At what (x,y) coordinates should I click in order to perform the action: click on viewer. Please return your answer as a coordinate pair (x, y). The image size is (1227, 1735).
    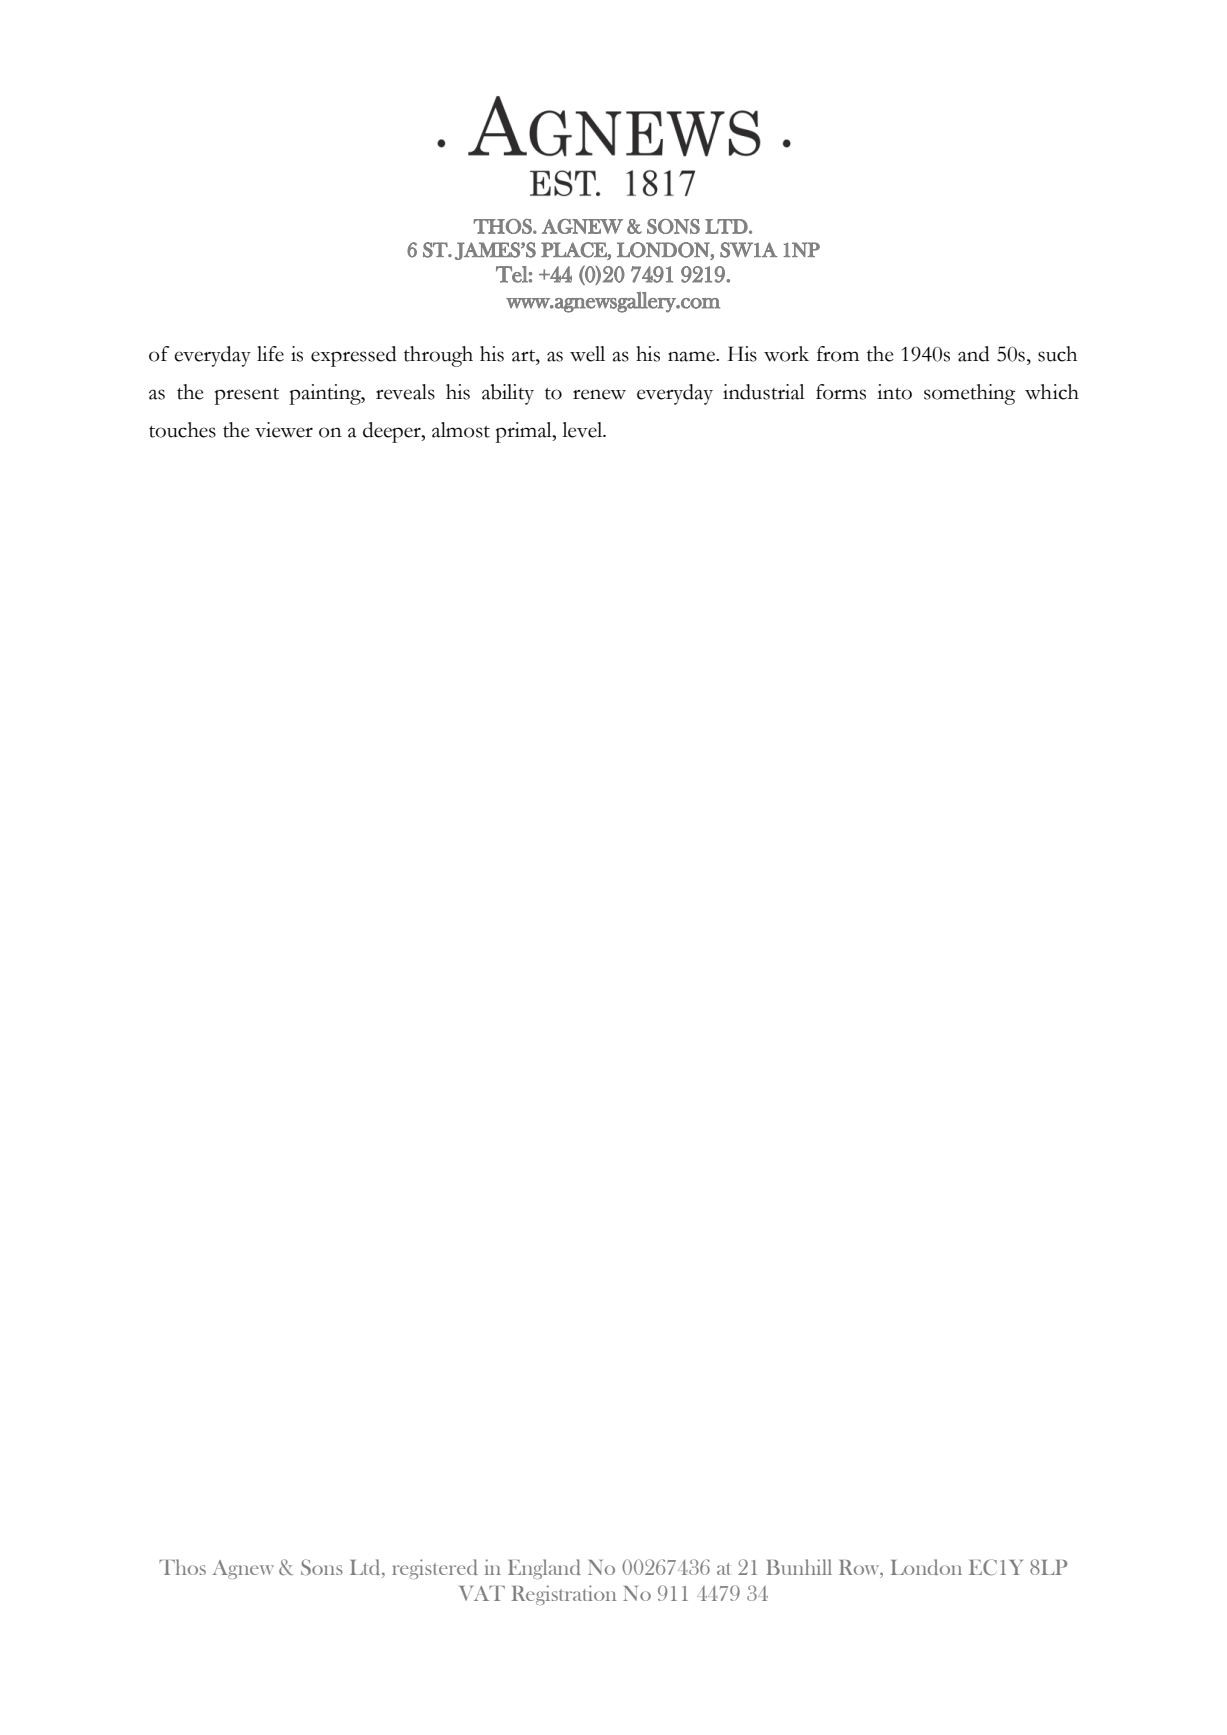
    Looking at the image, I should click on (284, 430).
